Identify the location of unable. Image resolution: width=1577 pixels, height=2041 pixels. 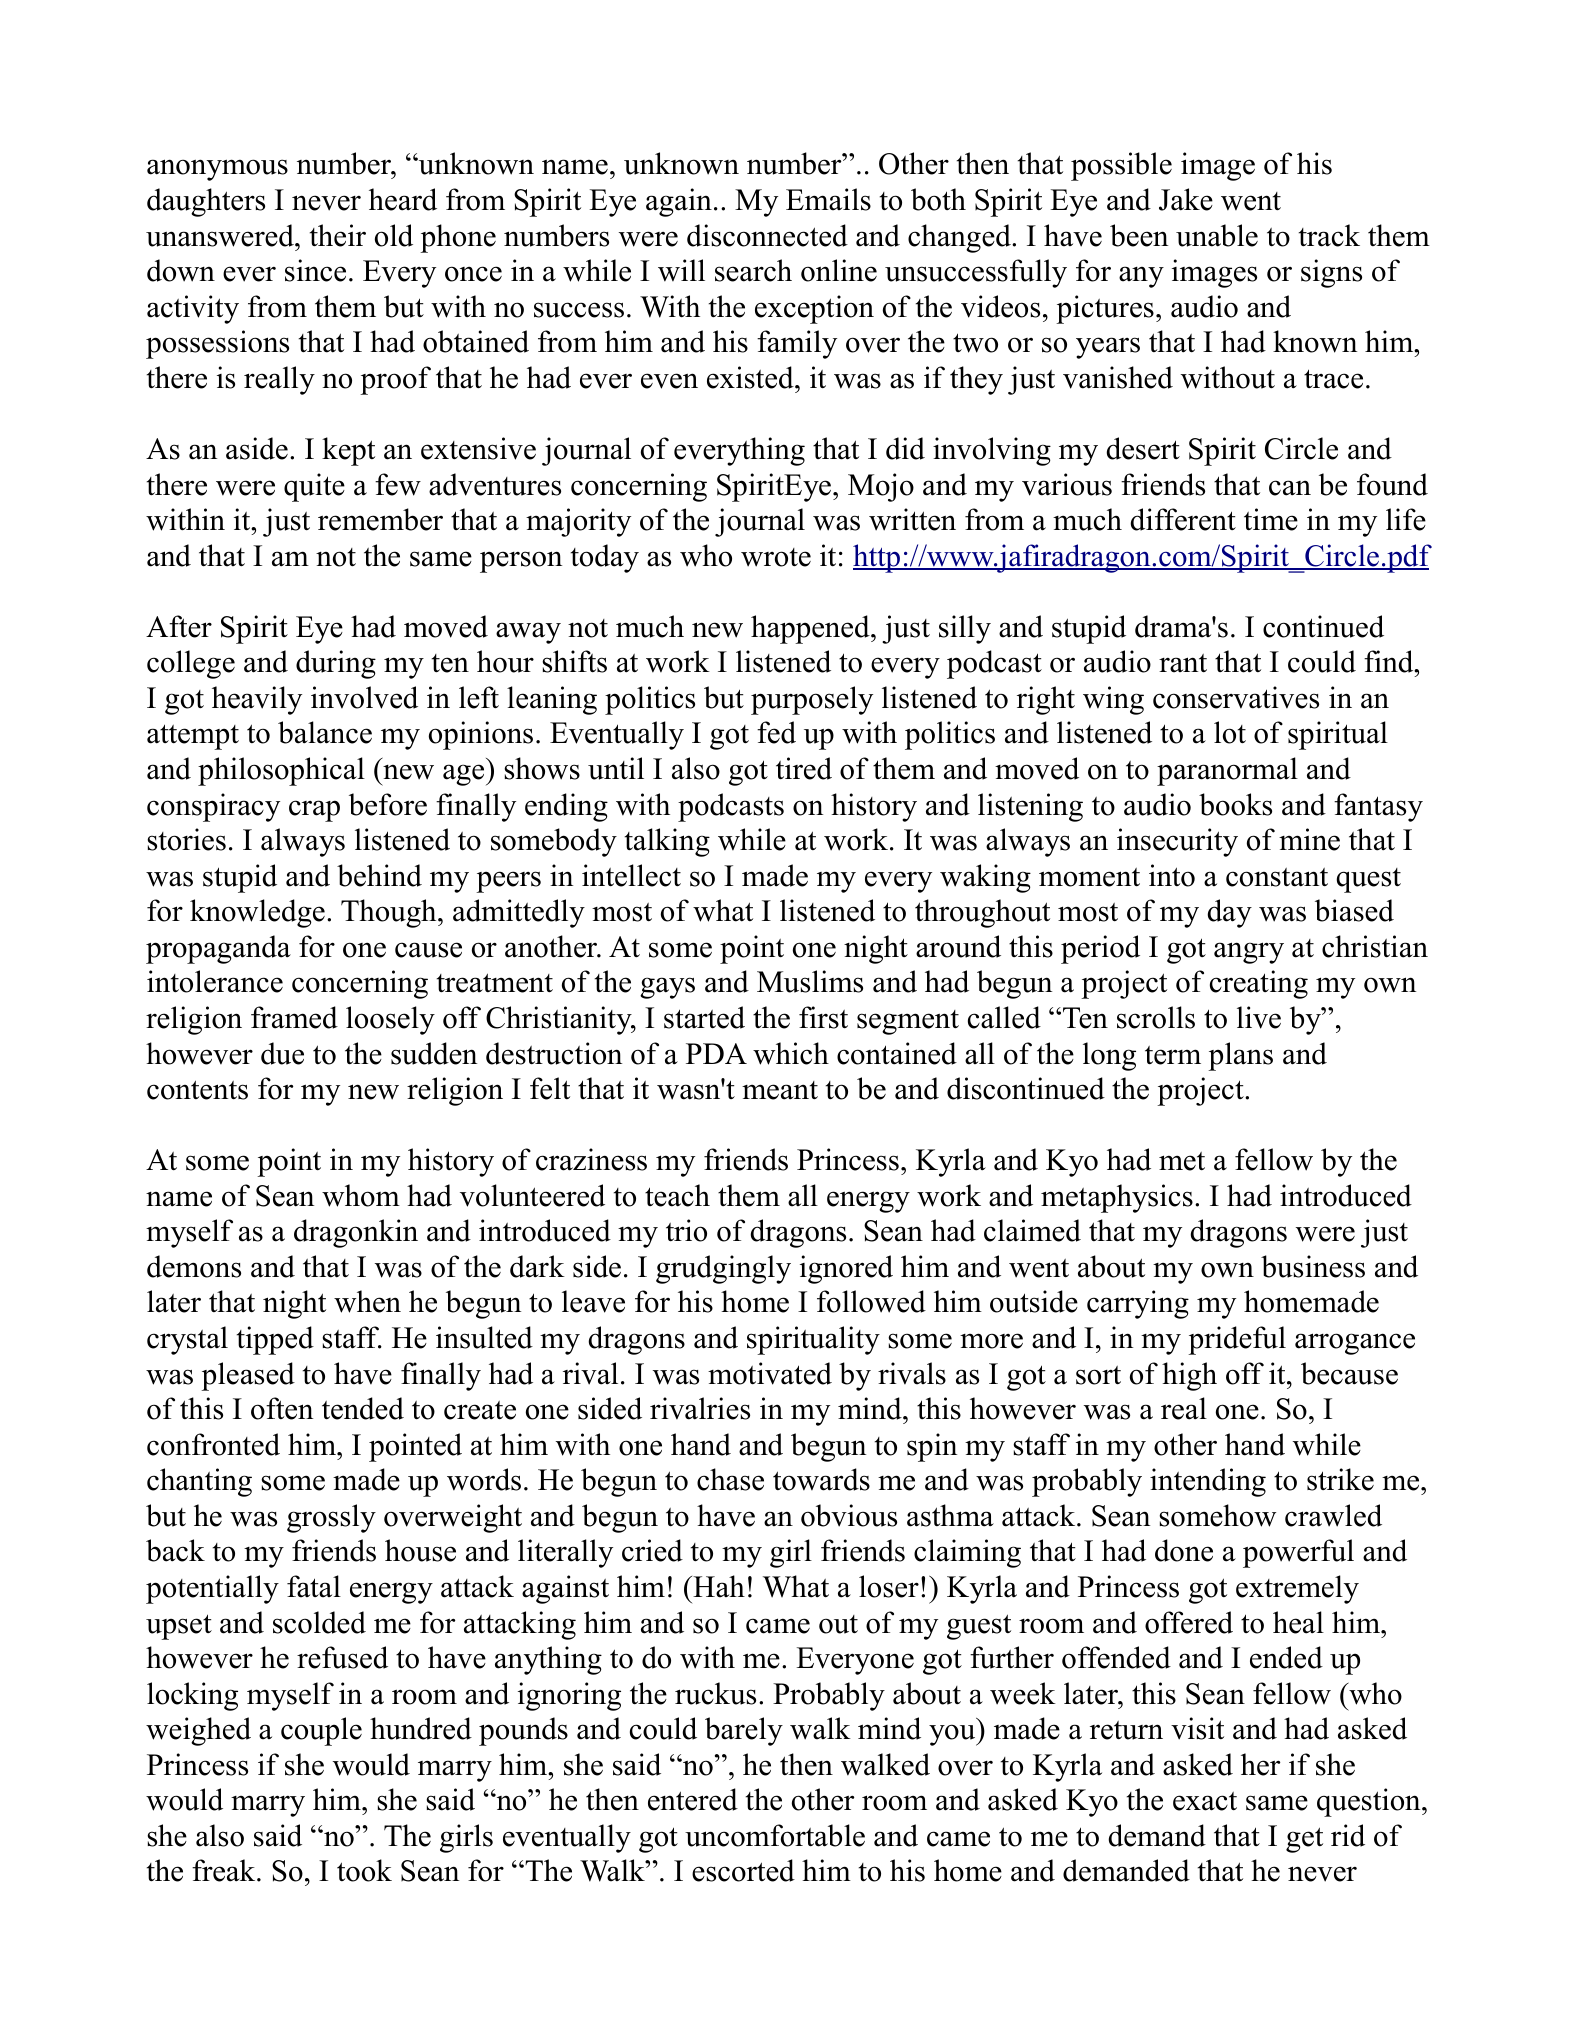
(1217, 235).
